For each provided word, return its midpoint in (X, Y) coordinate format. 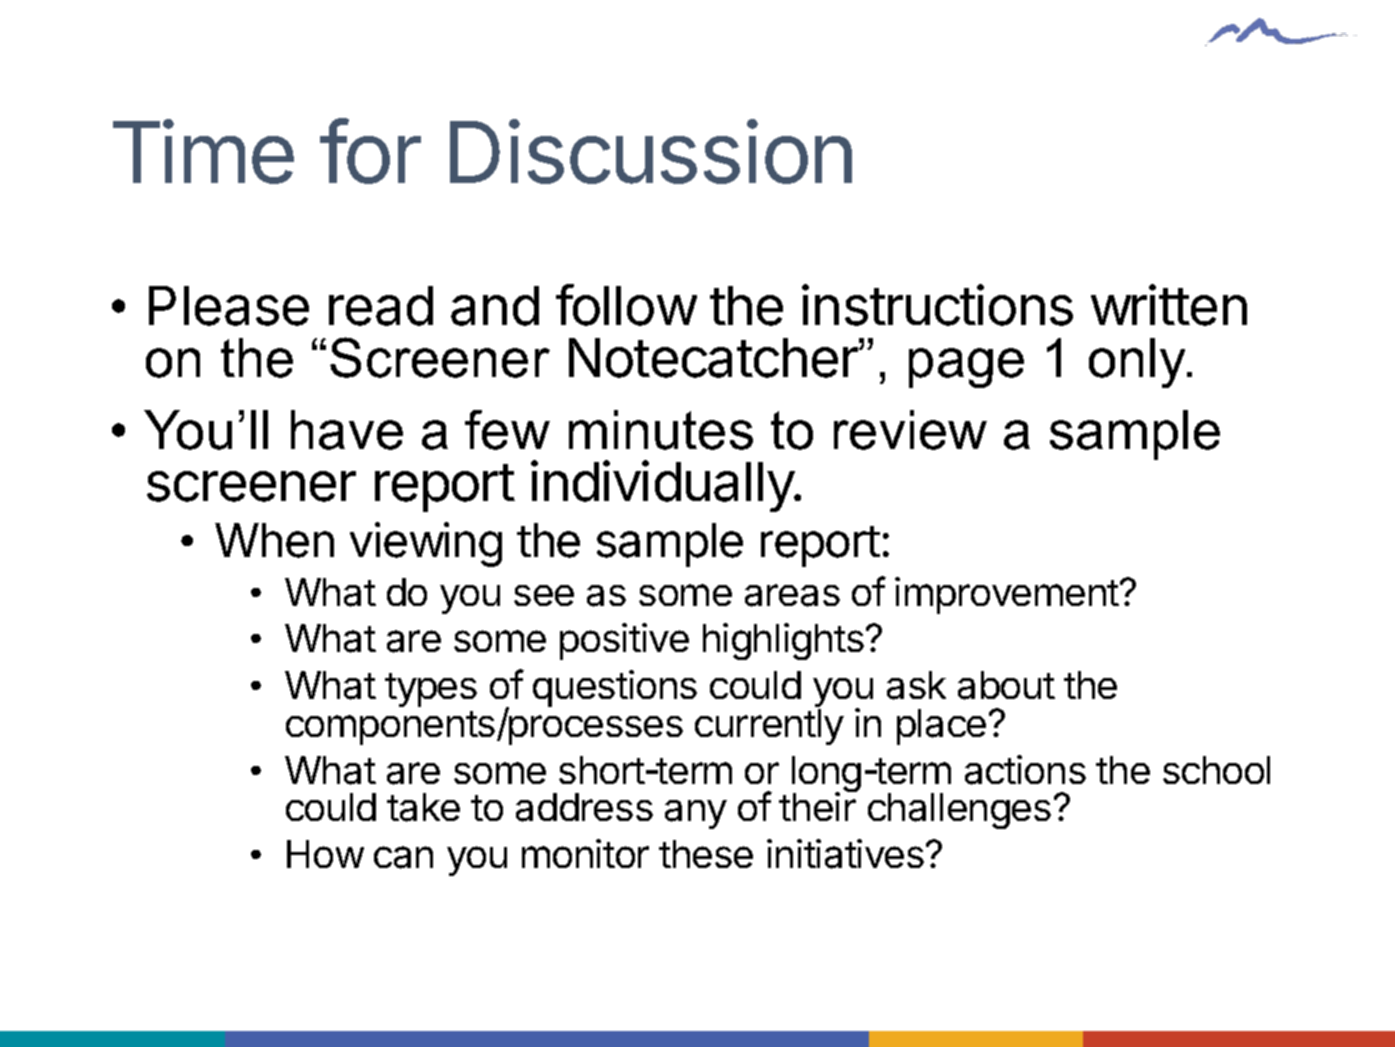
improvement (1007, 595)
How (325, 854)
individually (663, 486)
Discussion (651, 152)
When (274, 540)
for (370, 151)
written (1169, 305)
